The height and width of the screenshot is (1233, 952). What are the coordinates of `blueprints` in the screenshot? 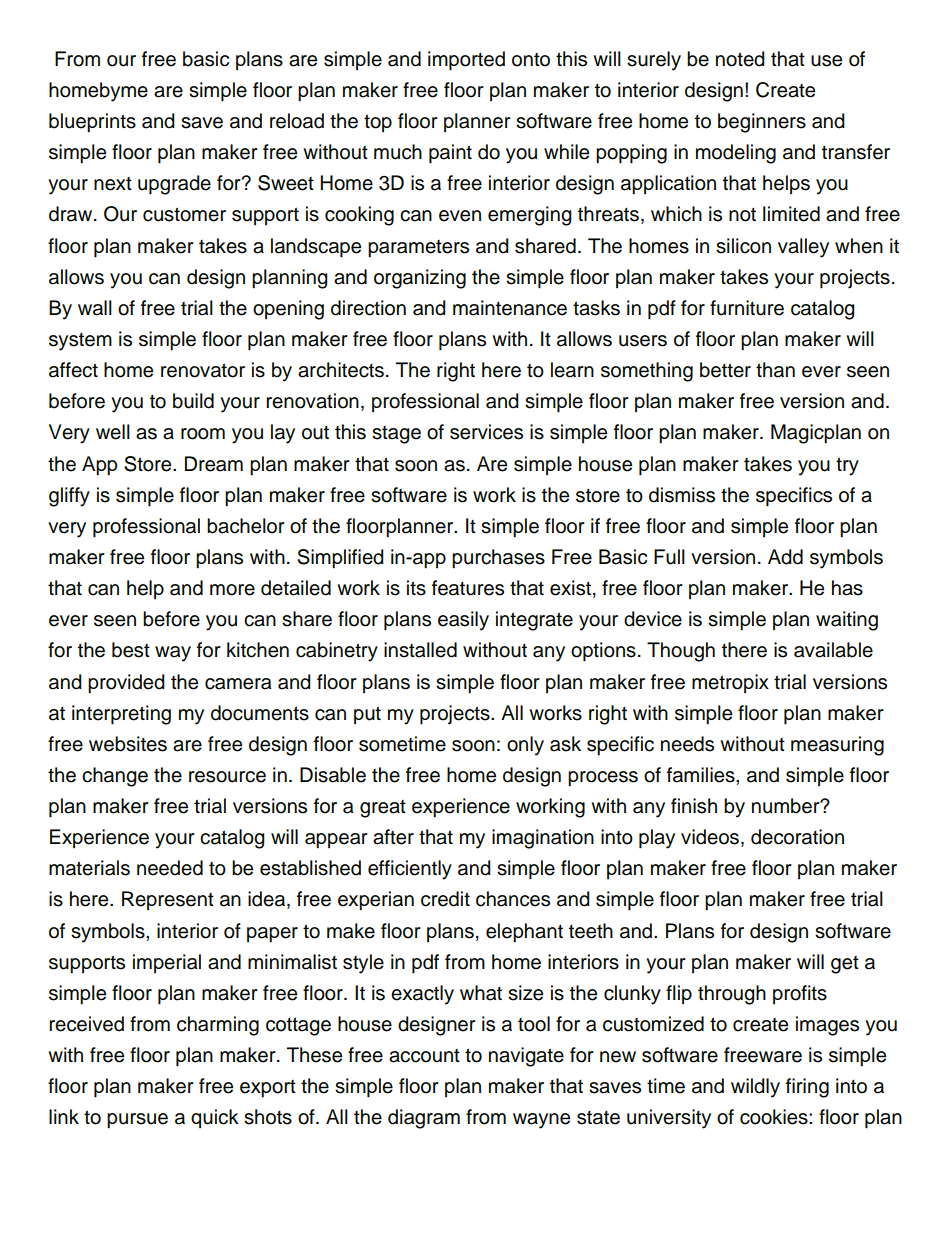 It's located at (92, 123).
